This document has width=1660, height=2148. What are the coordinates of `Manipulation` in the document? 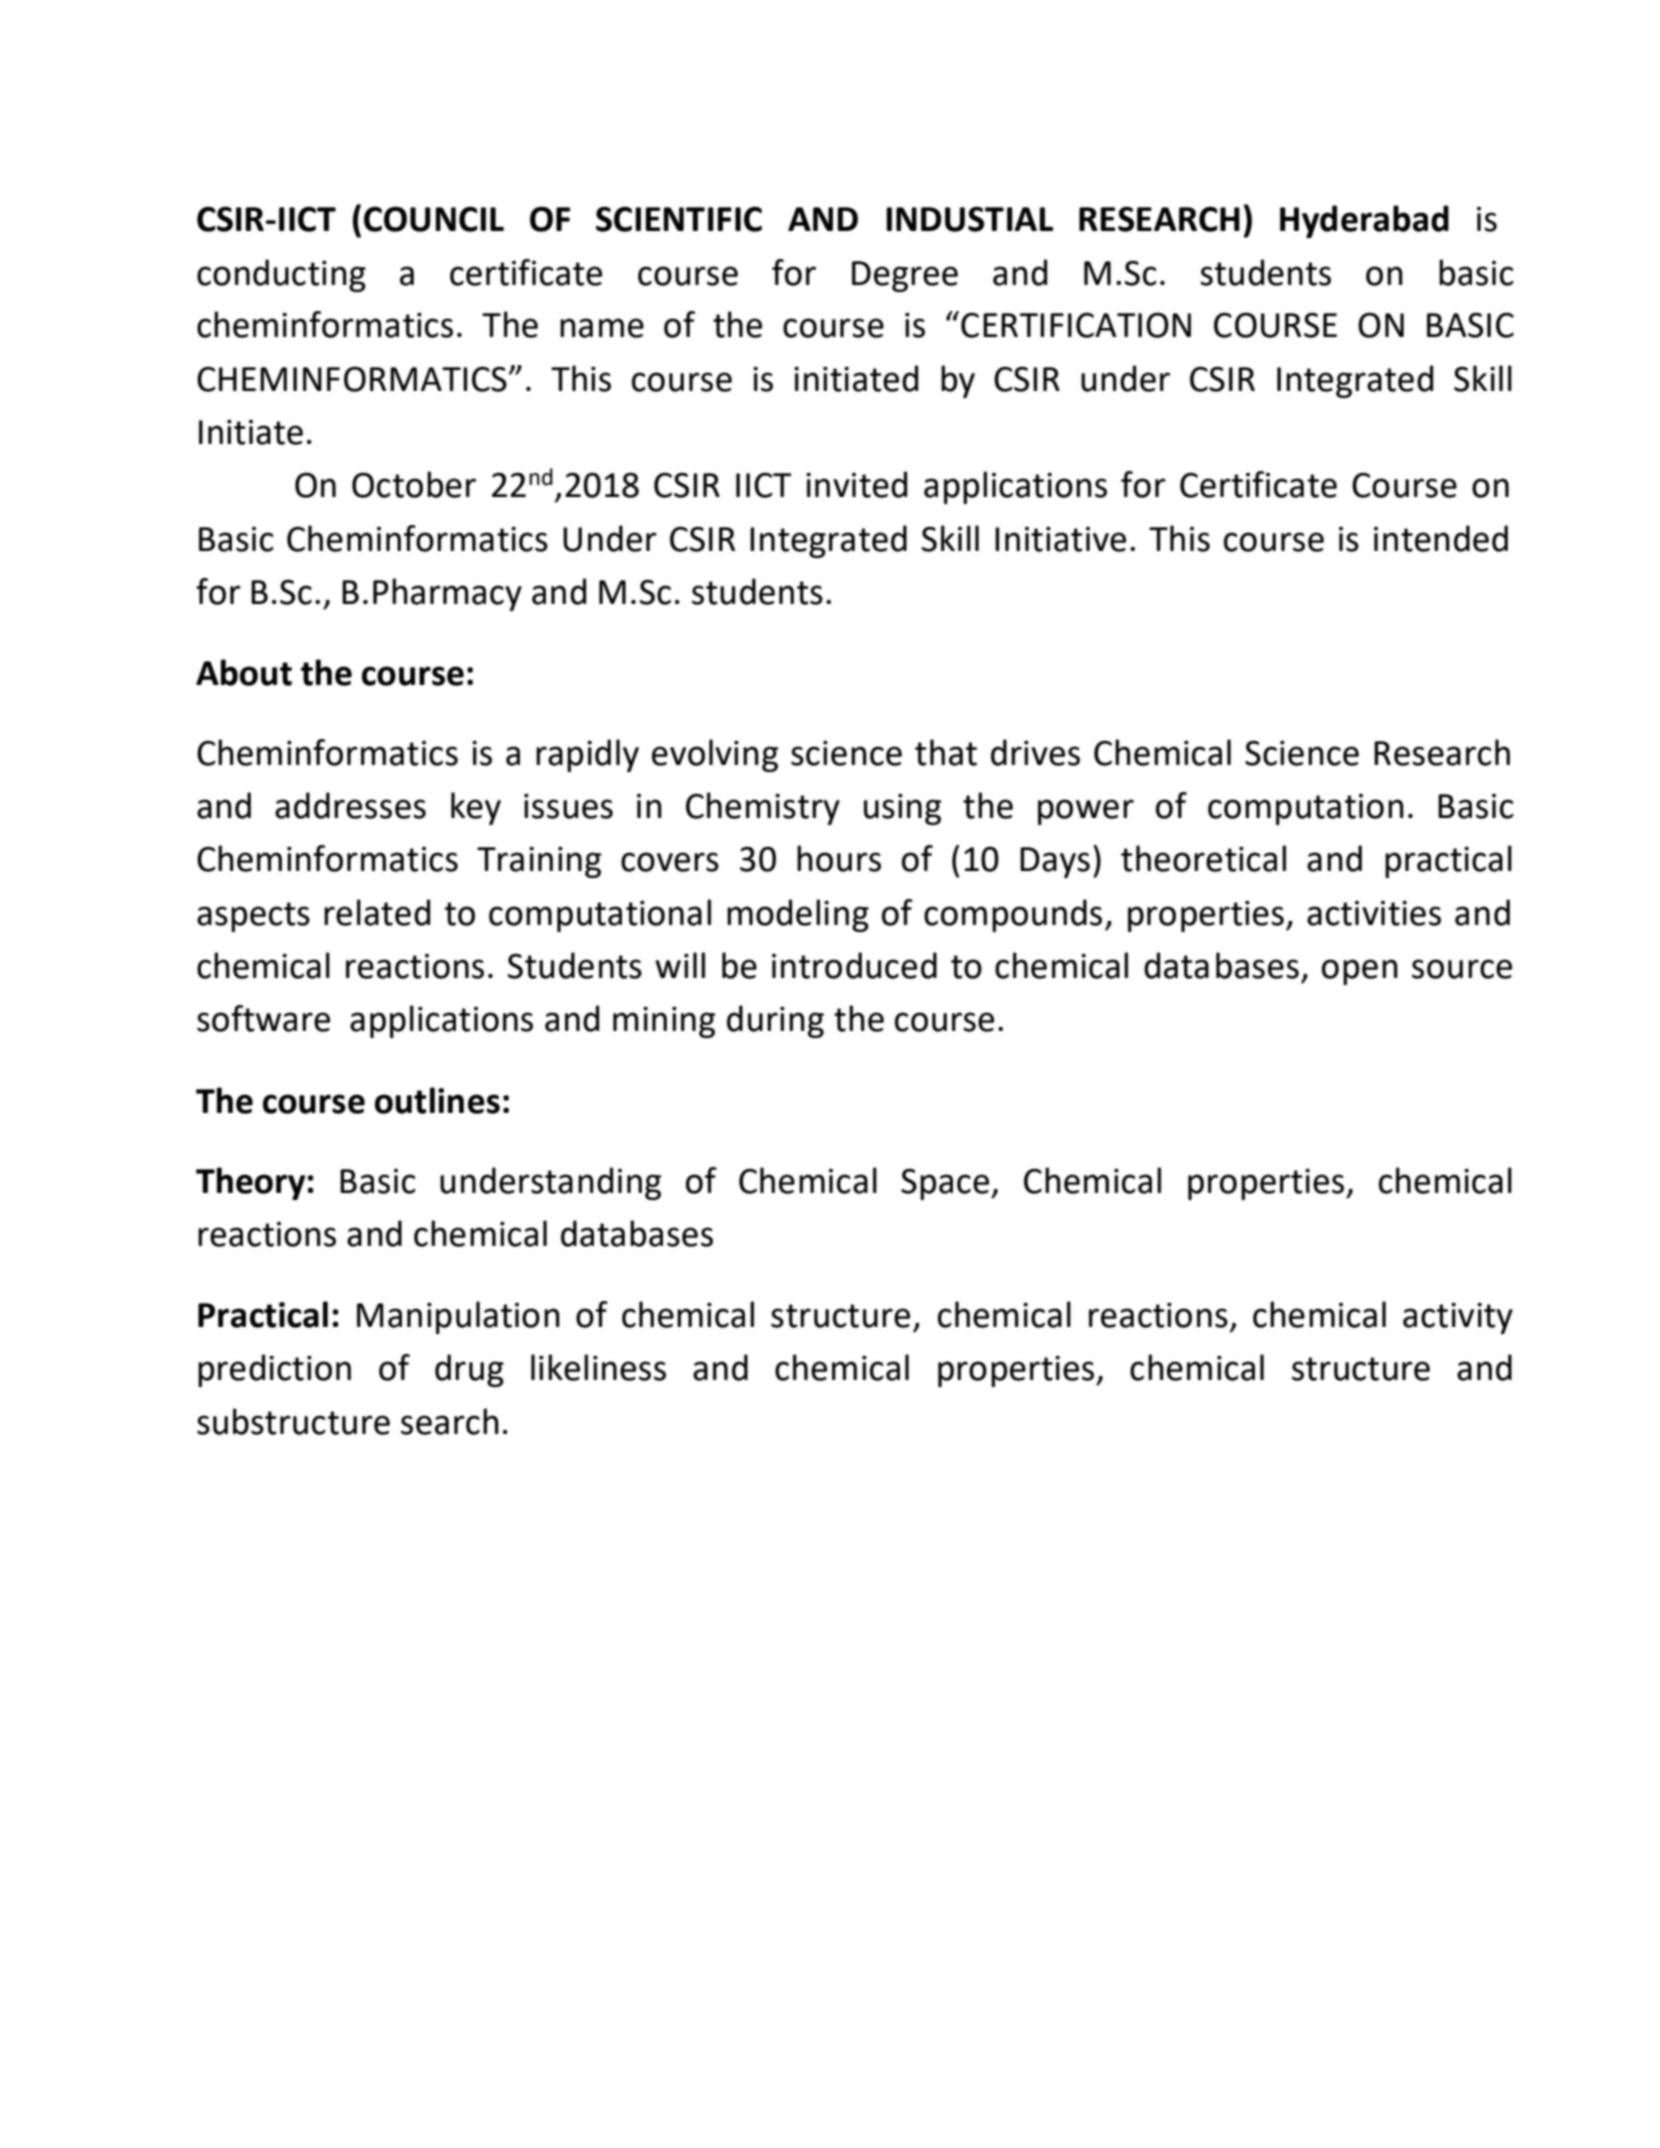 It's located at (458, 1317).
